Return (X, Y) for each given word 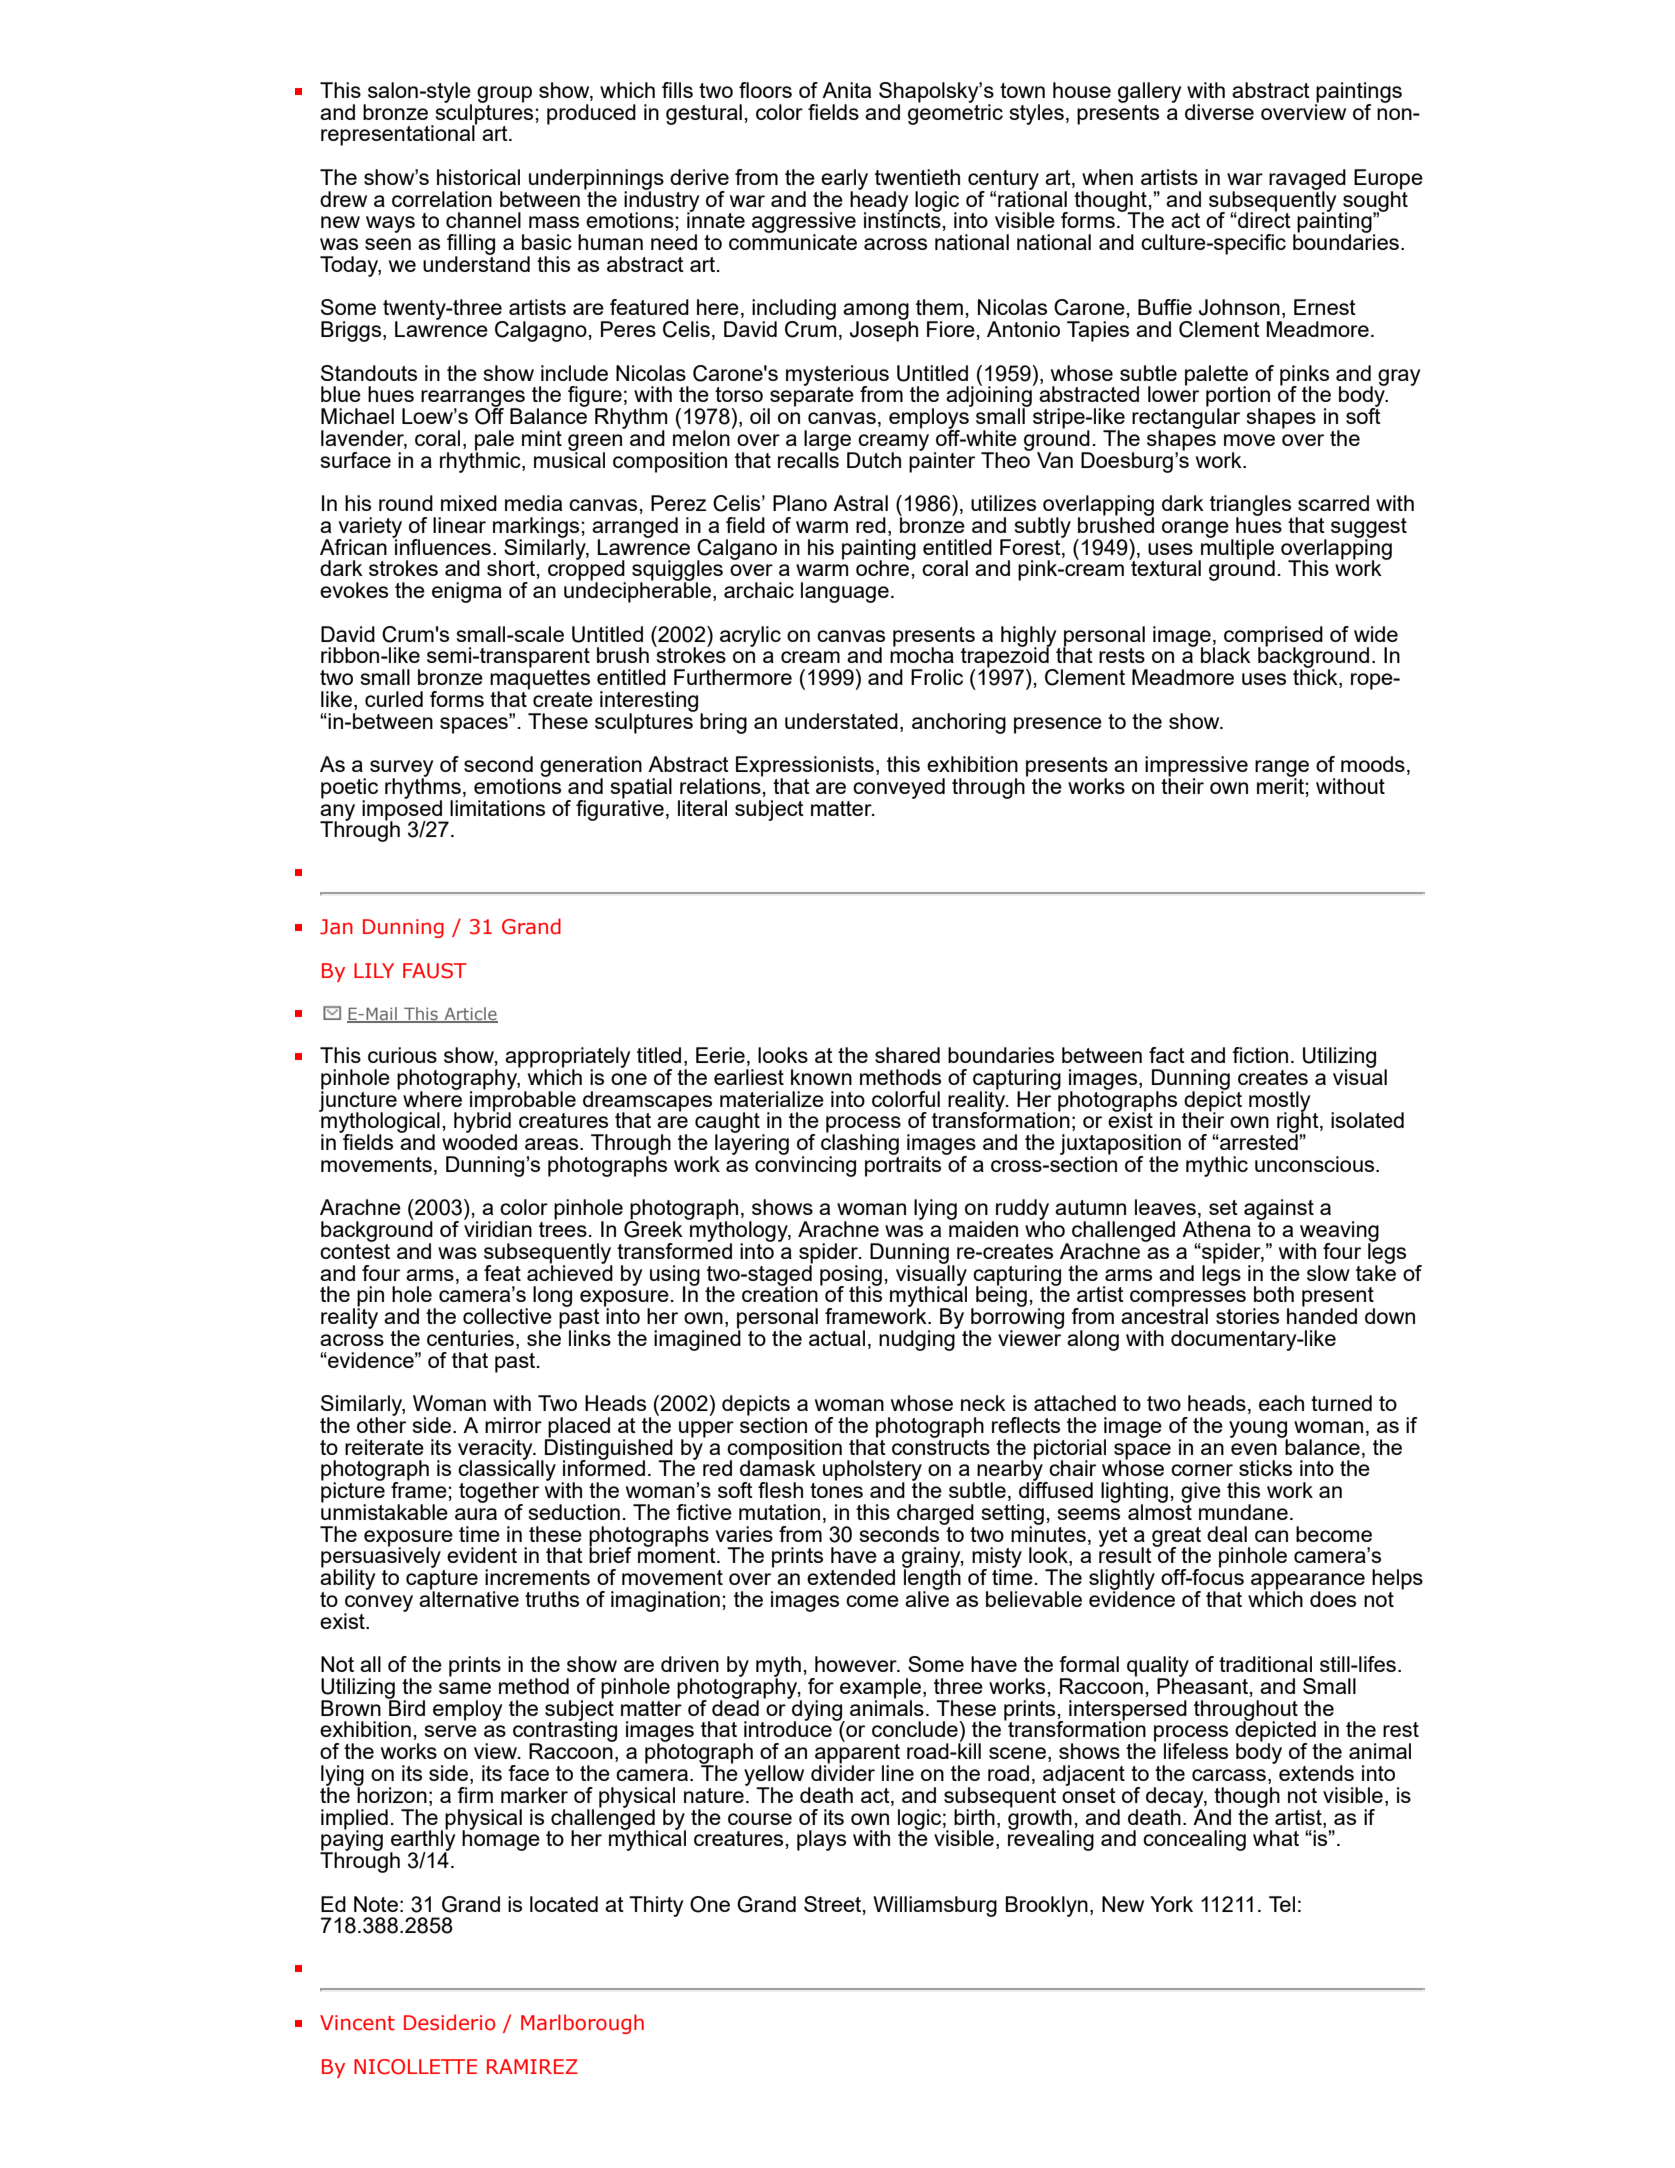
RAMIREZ (532, 2066)
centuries (470, 1338)
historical (478, 177)
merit (1280, 785)
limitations (497, 808)
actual (837, 1338)
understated (841, 721)
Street (834, 1905)
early (844, 180)
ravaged (1307, 180)
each (1281, 1403)
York (1171, 1904)
